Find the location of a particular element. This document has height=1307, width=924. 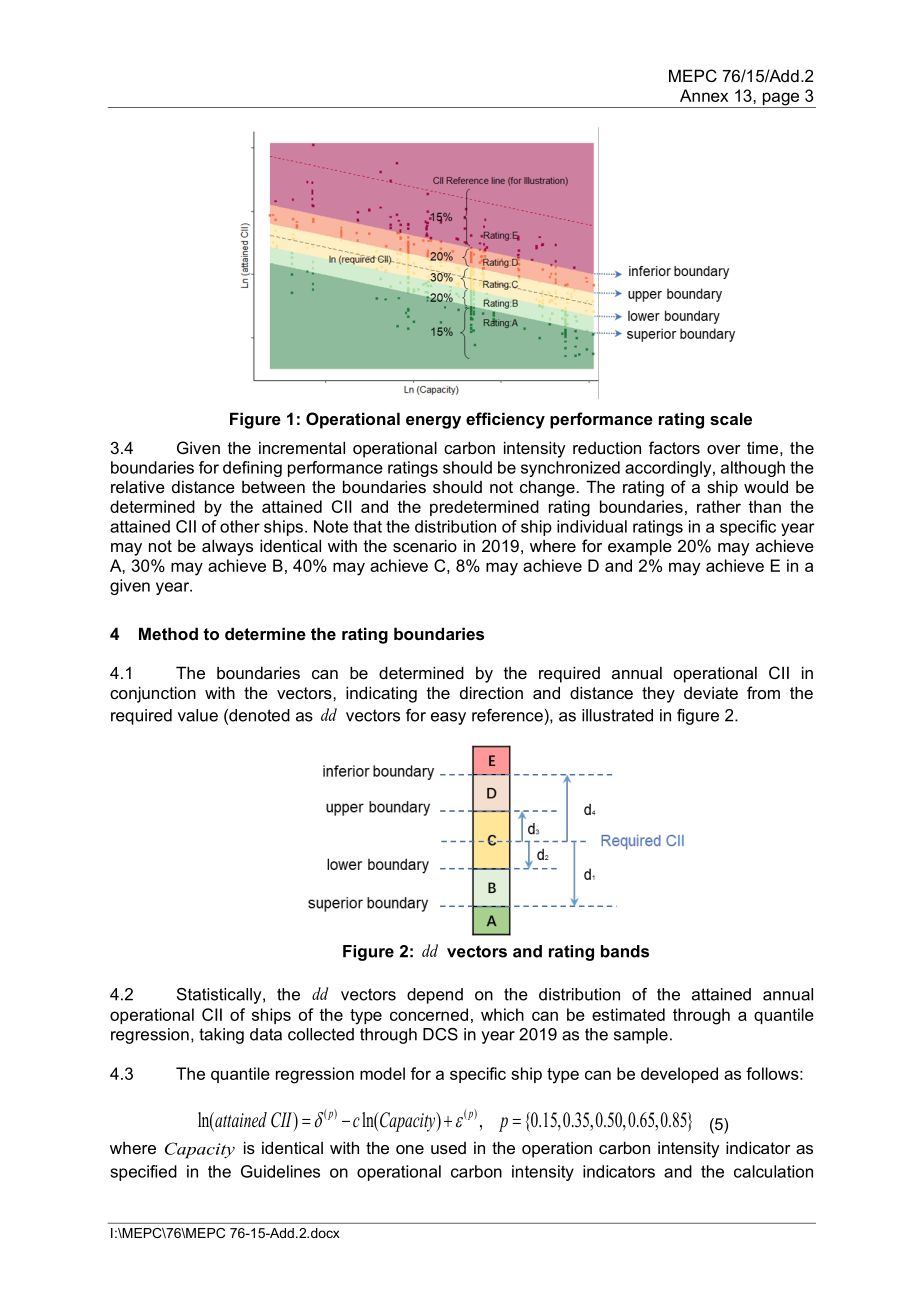

over is located at coordinates (724, 449).
